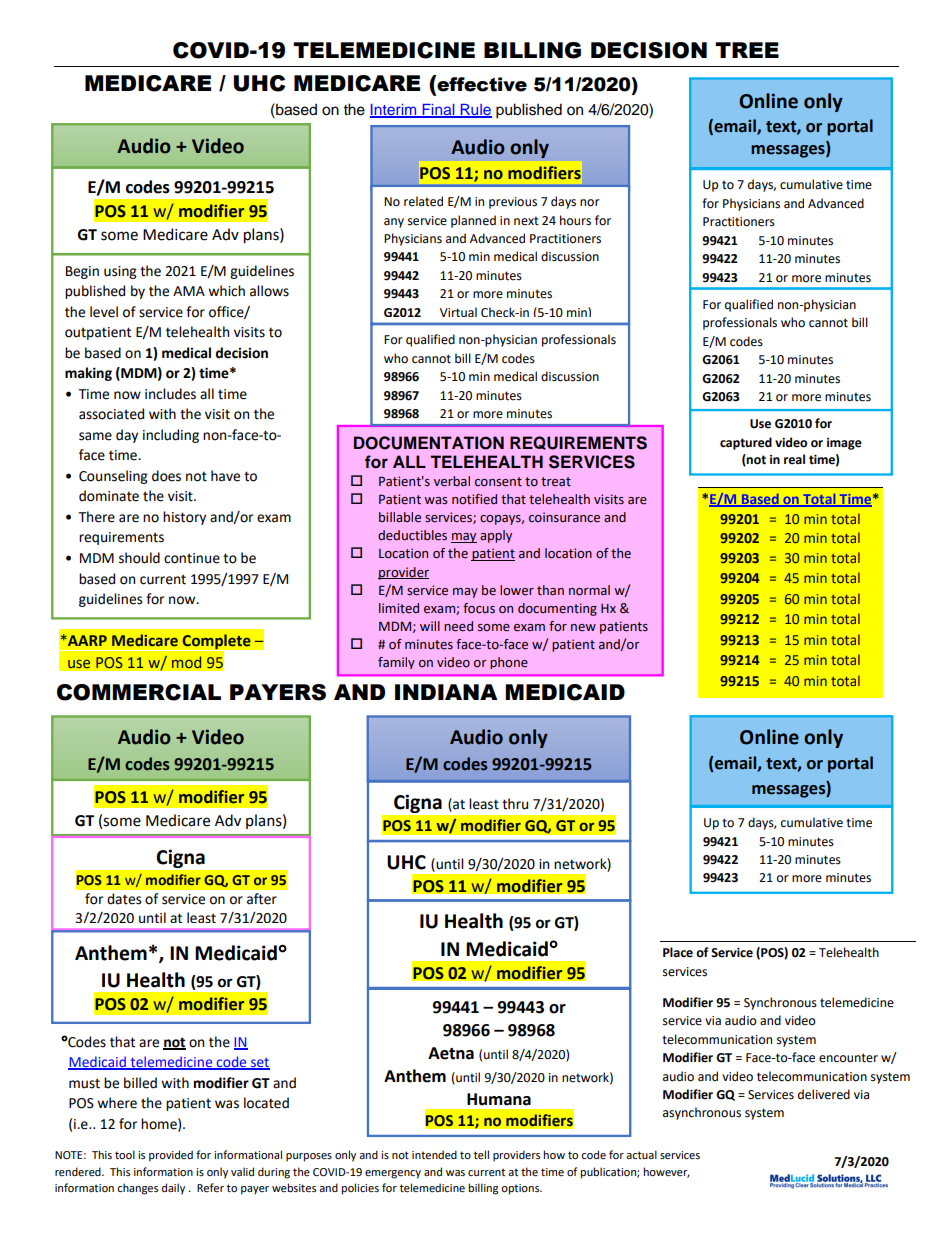  Describe the element at coordinates (747, 50) in the screenshot. I see `TREE` at that location.
